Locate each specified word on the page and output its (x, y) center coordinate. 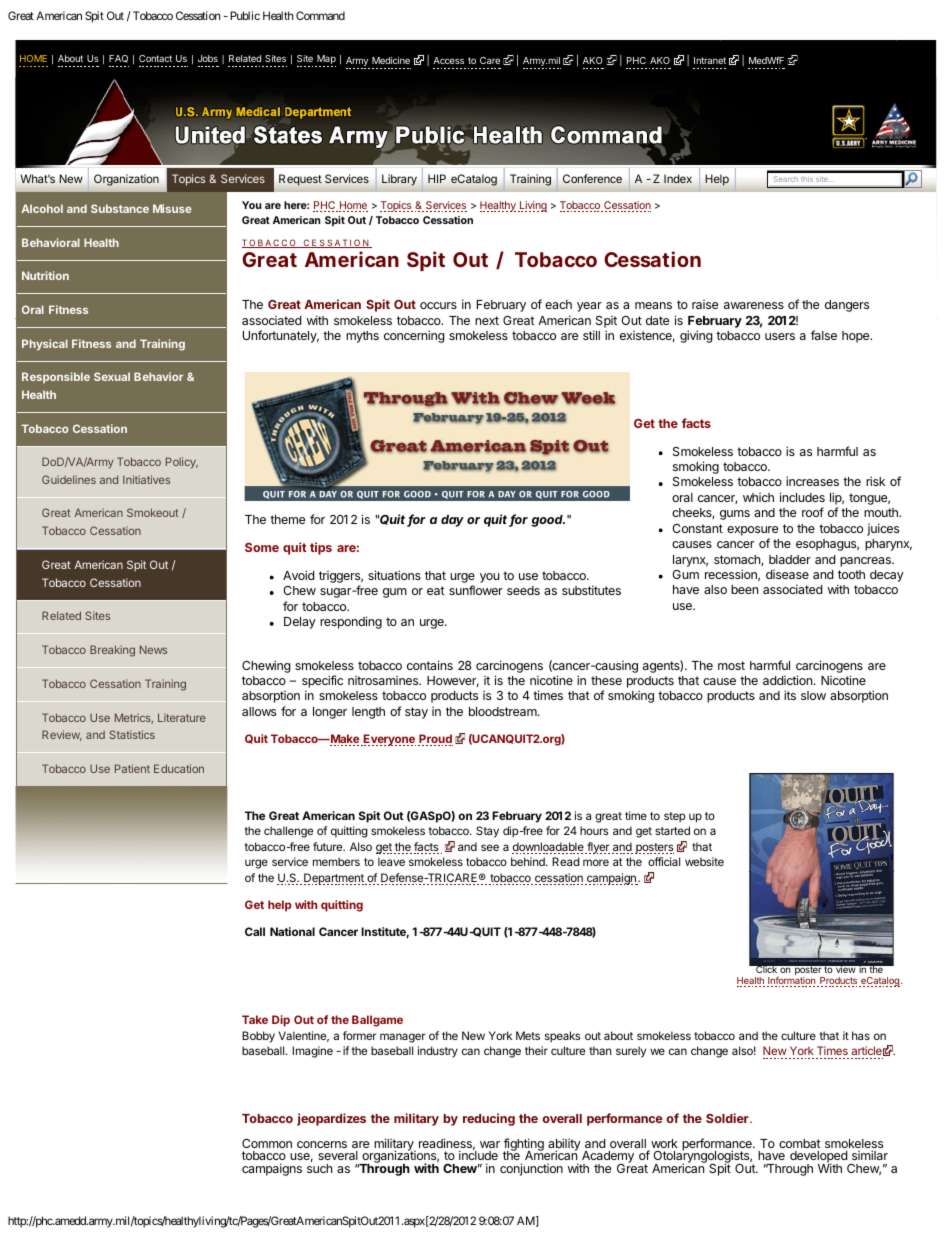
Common (267, 1143)
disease (787, 574)
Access (448, 60)
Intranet (710, 60)
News (153, 649)
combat (800, 1143)
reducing (489, 1119)
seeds (523, 590)
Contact (155, 58)
